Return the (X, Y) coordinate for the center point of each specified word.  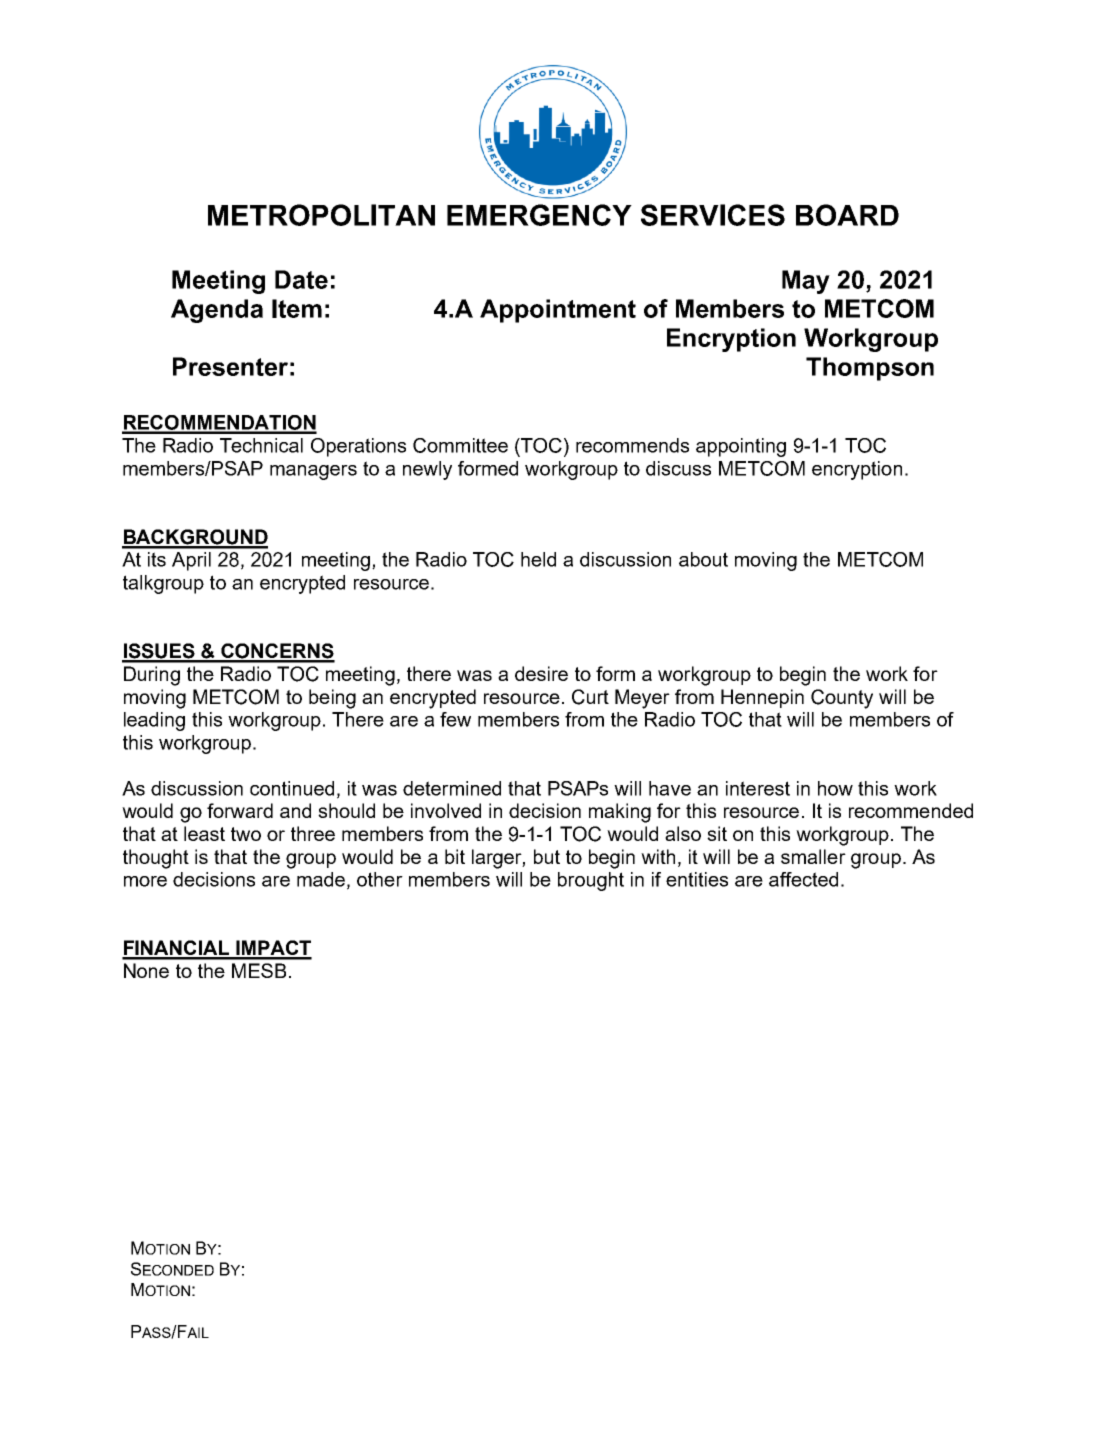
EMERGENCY (539, 215)
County (842, 699)
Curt (590, 697)
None (146, 970)
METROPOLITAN (321, 215)
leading (154, 721)
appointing (741, 447)
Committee (460, 445)
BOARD (847, 215)
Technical (261, 445)
